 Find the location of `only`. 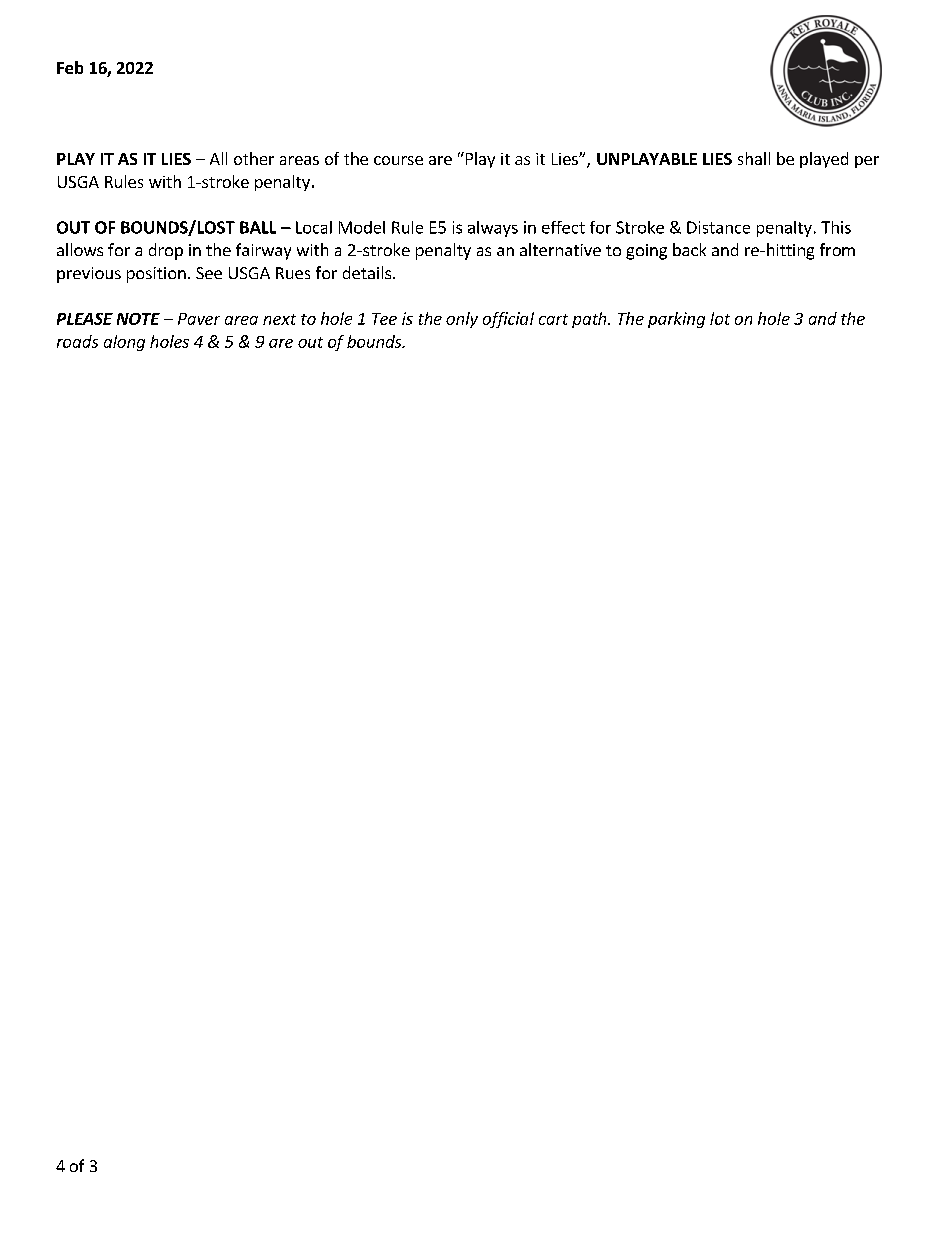

only is located at coordinates (462, 320).
